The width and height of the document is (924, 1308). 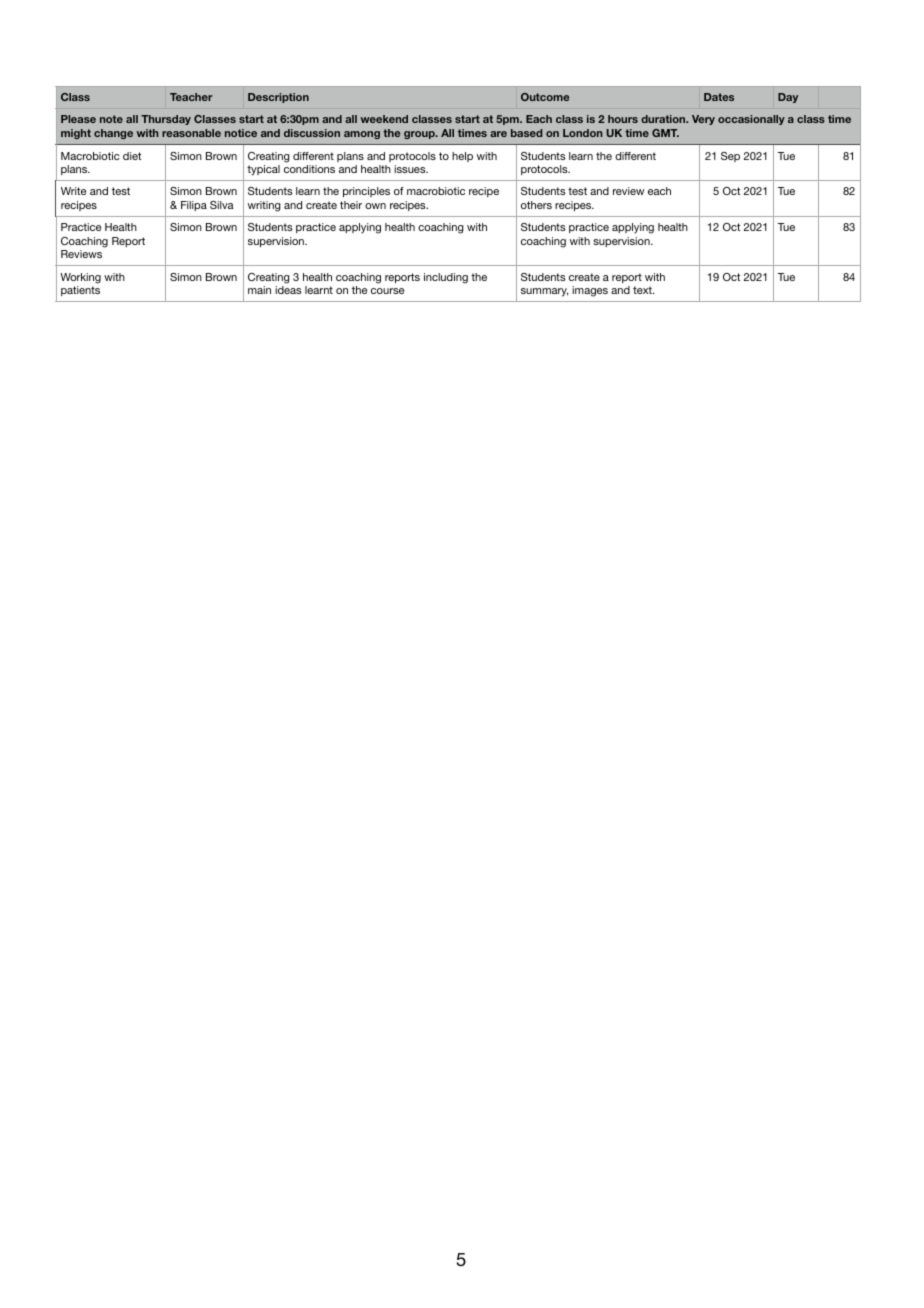 What do you see at coordinates (73, 191) in the document?
I see `Write` at bounding box center [73, 191].
